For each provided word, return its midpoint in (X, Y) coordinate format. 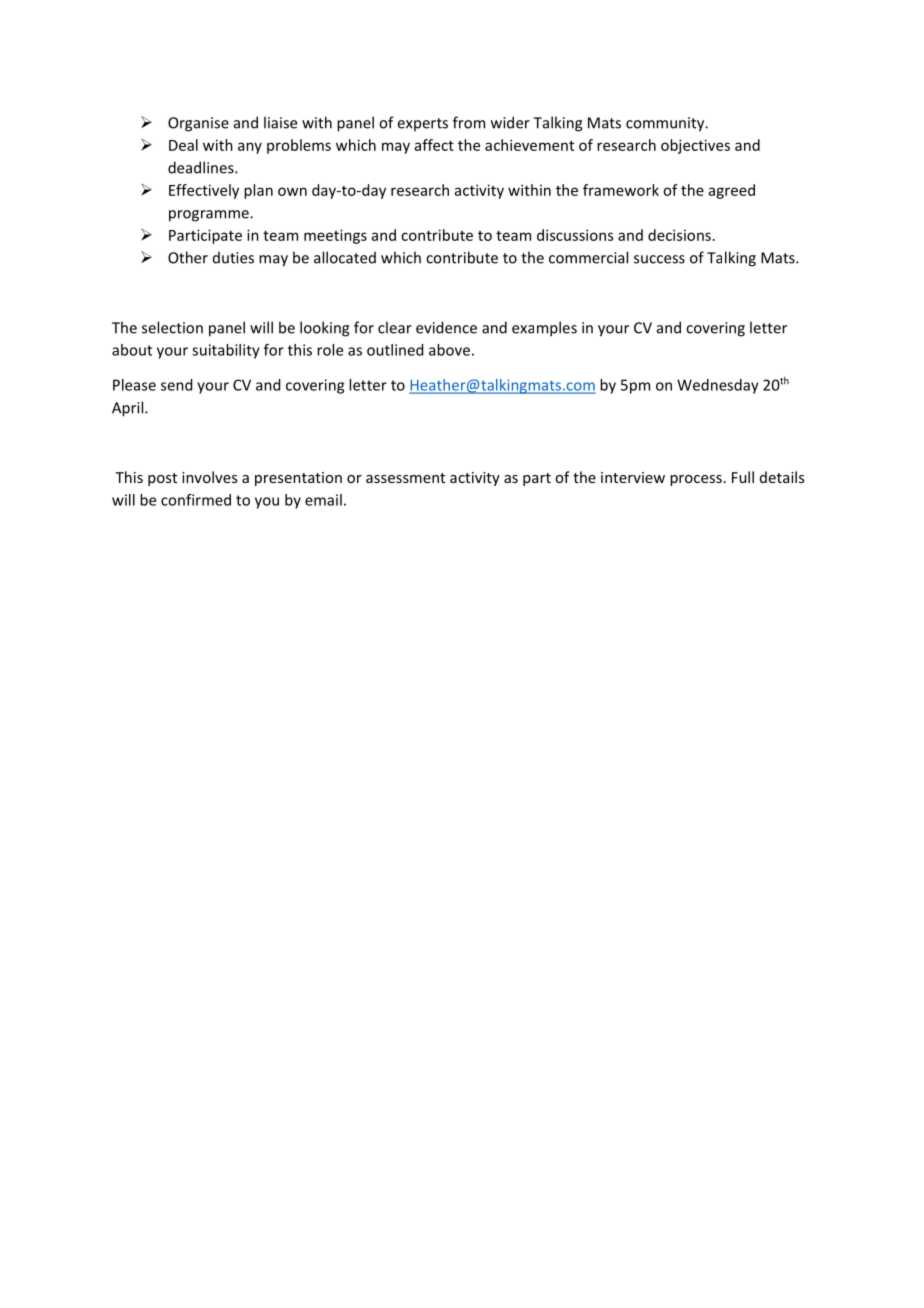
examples (544, 329)
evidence (446, 327)
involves (209, 477)
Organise (198, 124)
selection (172, 327)
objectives (695, 146)
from (469, 122)
